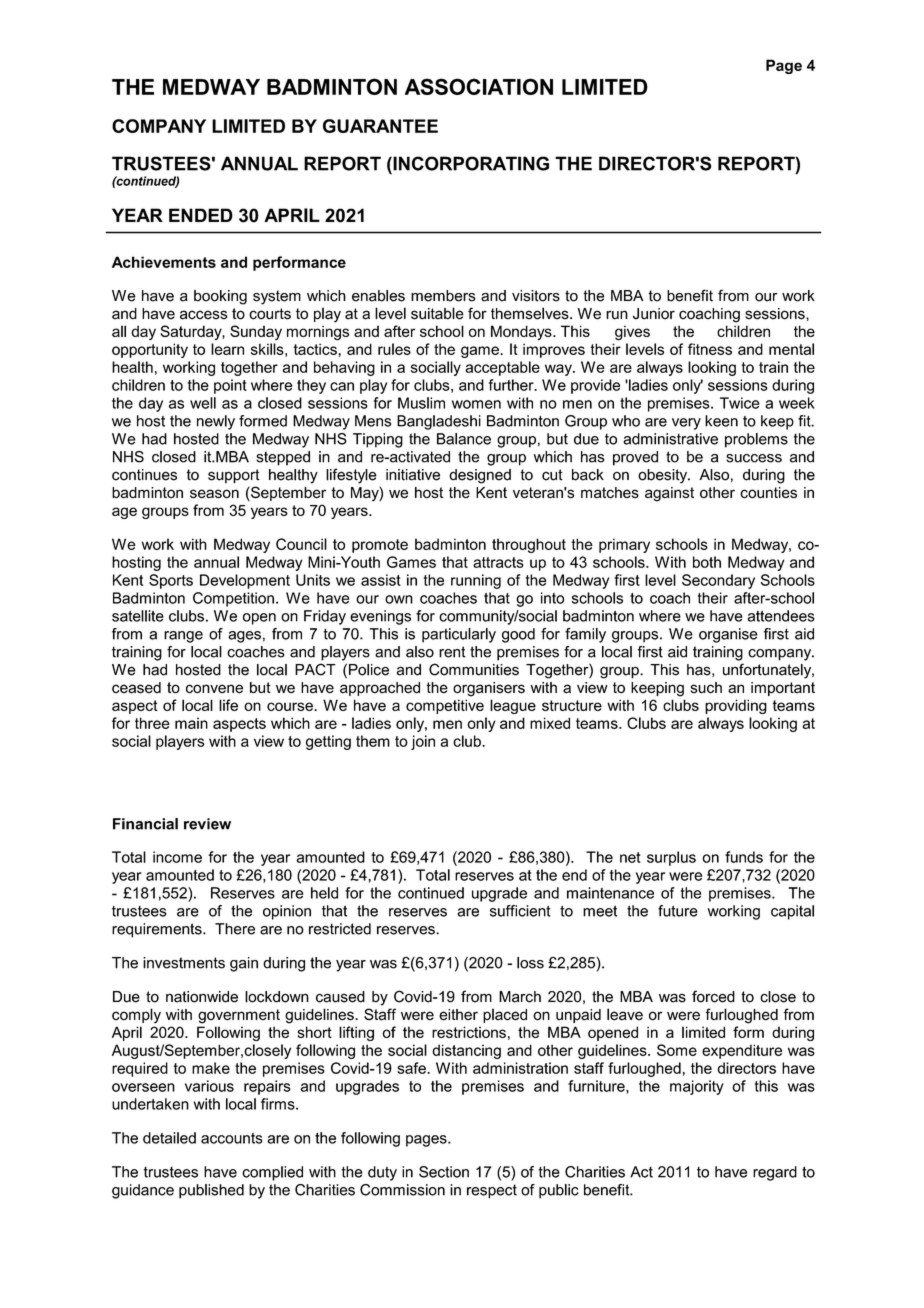  I want to click on ENDED, so click(201, 215).
